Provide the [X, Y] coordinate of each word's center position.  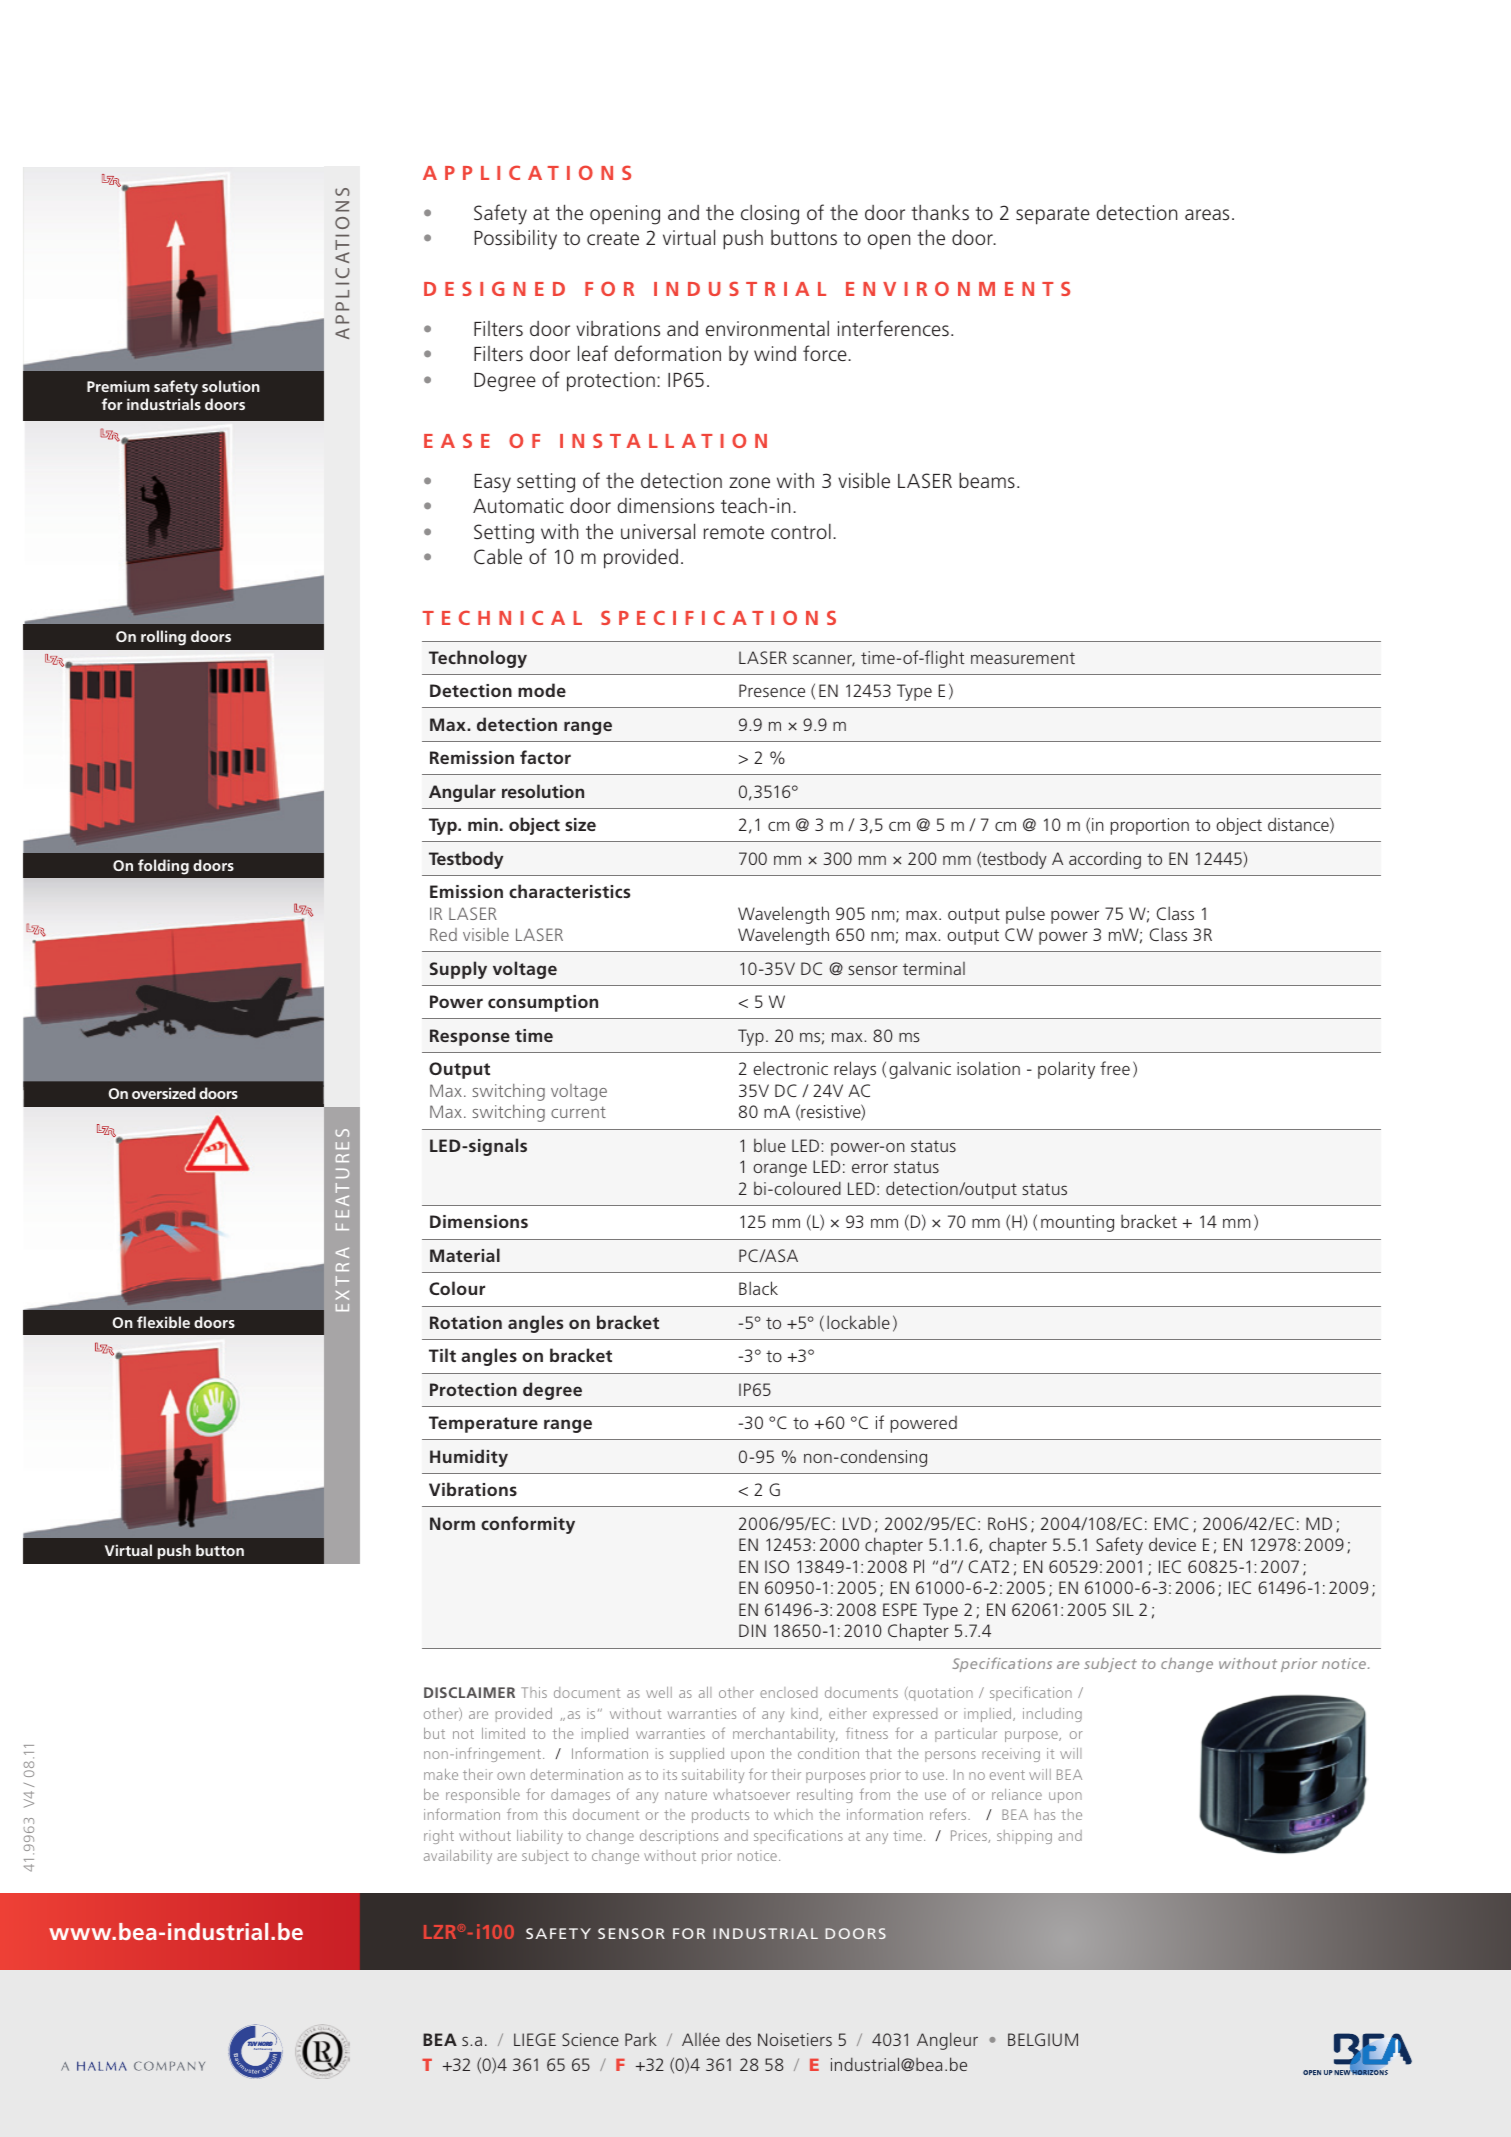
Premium [118, 386]
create [613, 238]
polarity [1066, 1070]
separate [1053, 216]
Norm [452, 1523]
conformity [528, 1525]
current [578, 1112]
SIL [1123, 1609]
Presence [772, 690]
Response [470, 1037]
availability [458, 1857]
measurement [1023, 658]
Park [641, 2039]
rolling [163, 638]
